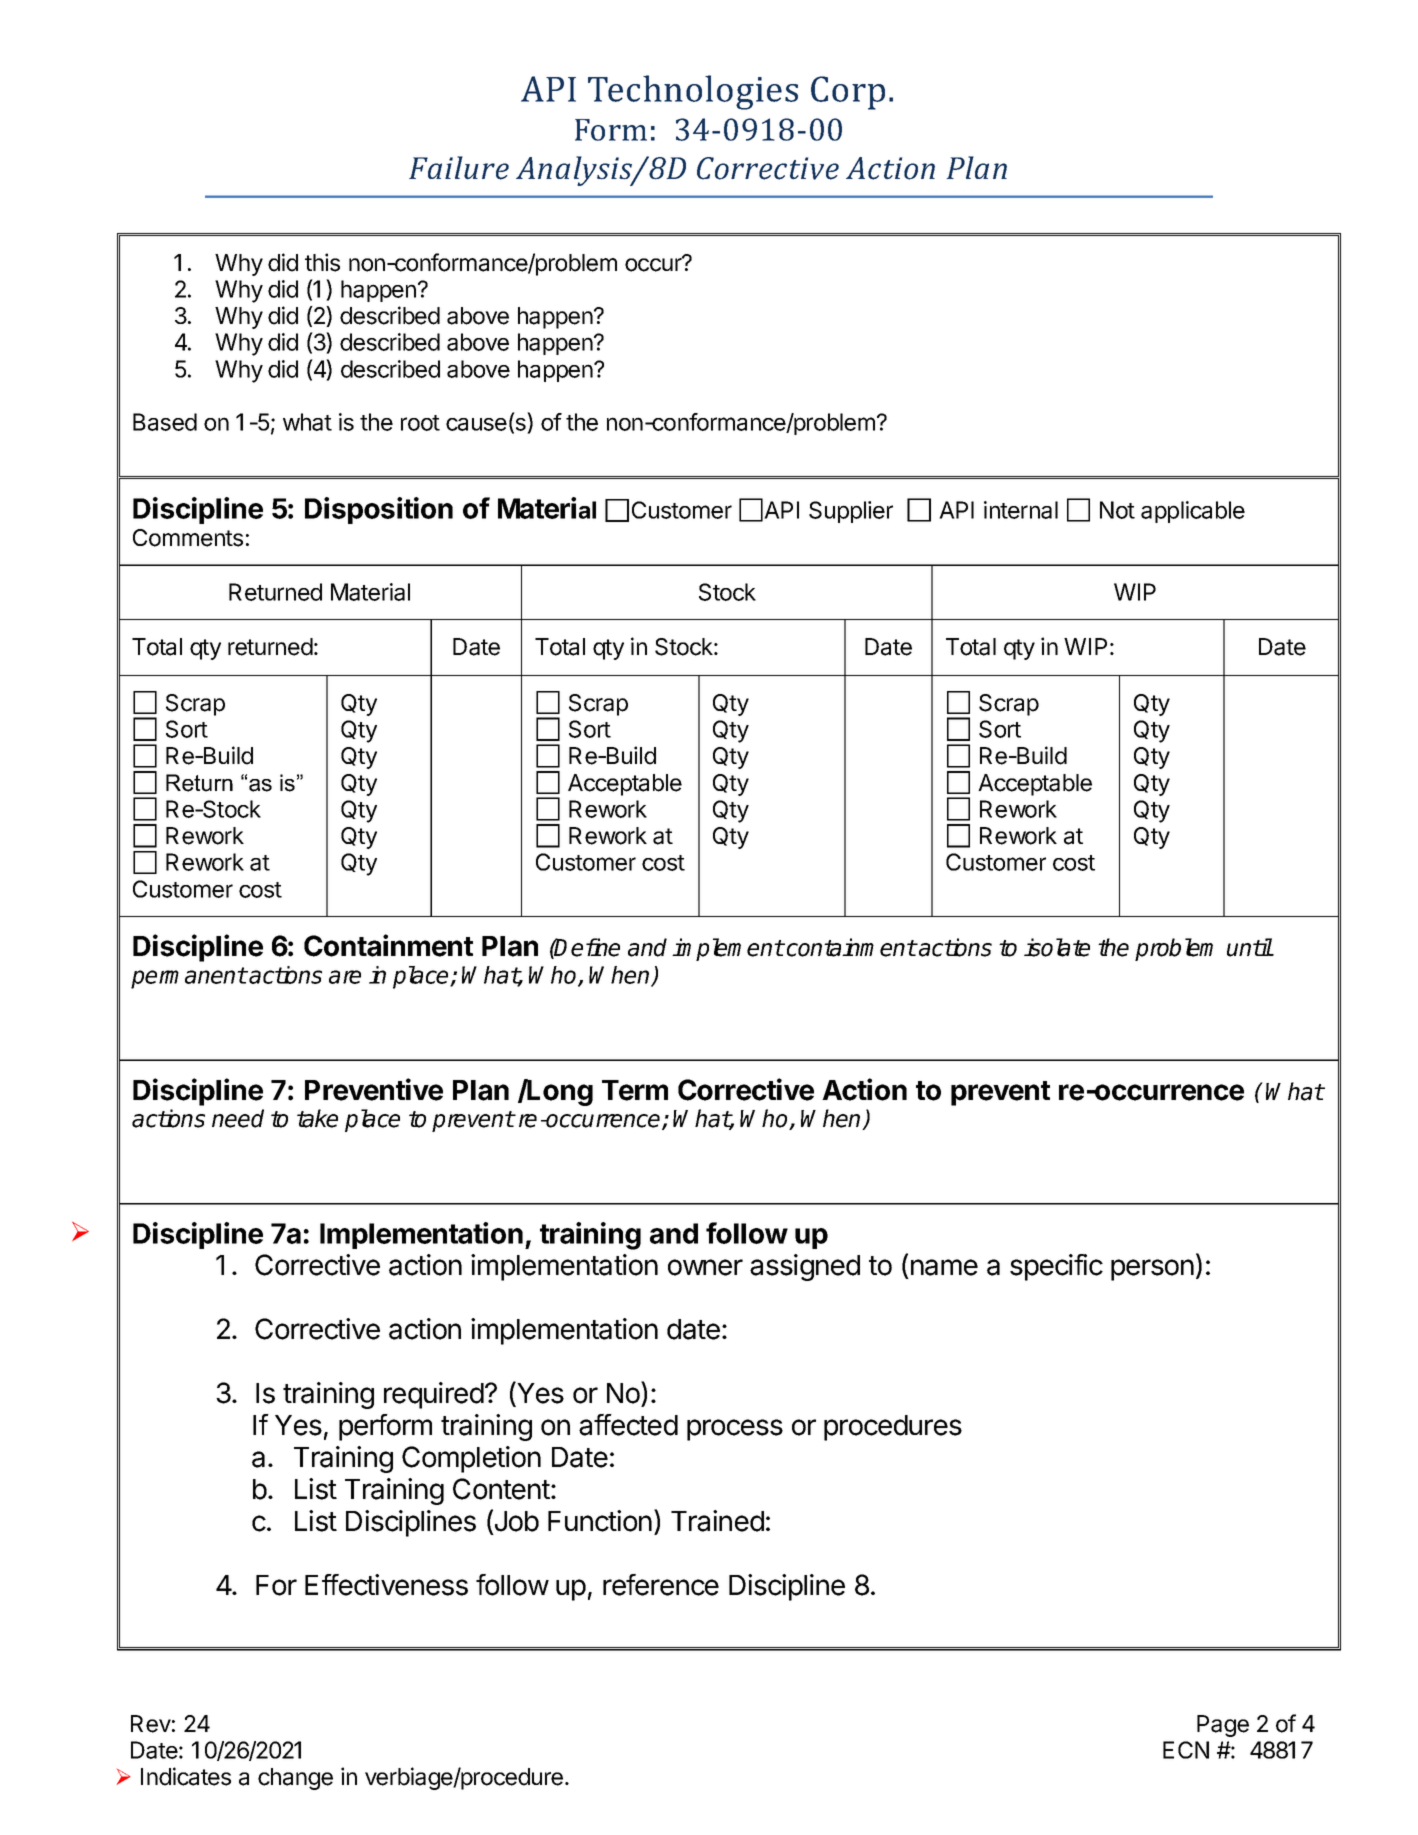 The height and width of the document is (1835, 1418). Describe the element at coordinates (851, 512) in the document. I see `Supplier` at that location.
